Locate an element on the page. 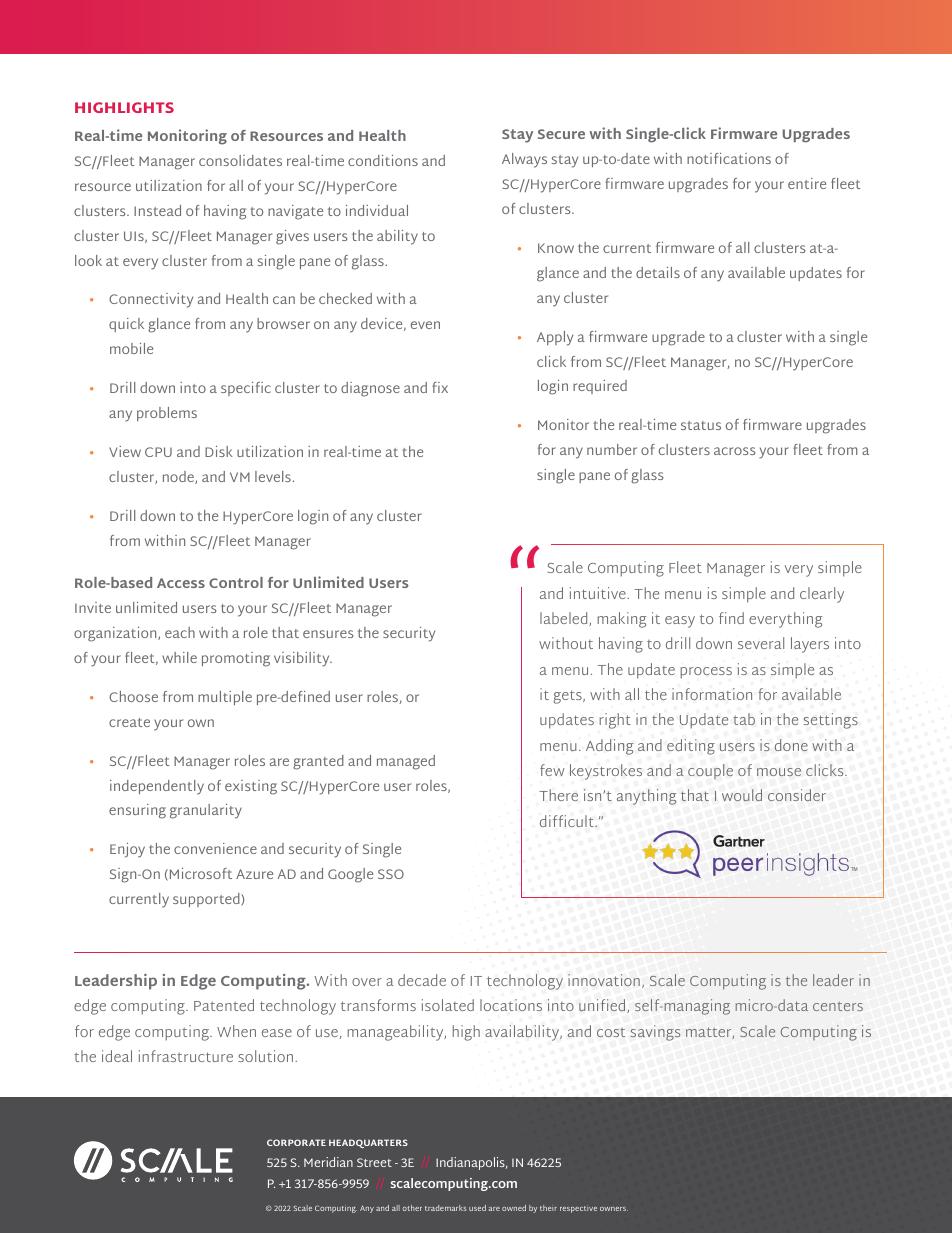 Image resolution: width=952 pixels, height=1233 pixels. Access is located at coordinates (181, 583).
